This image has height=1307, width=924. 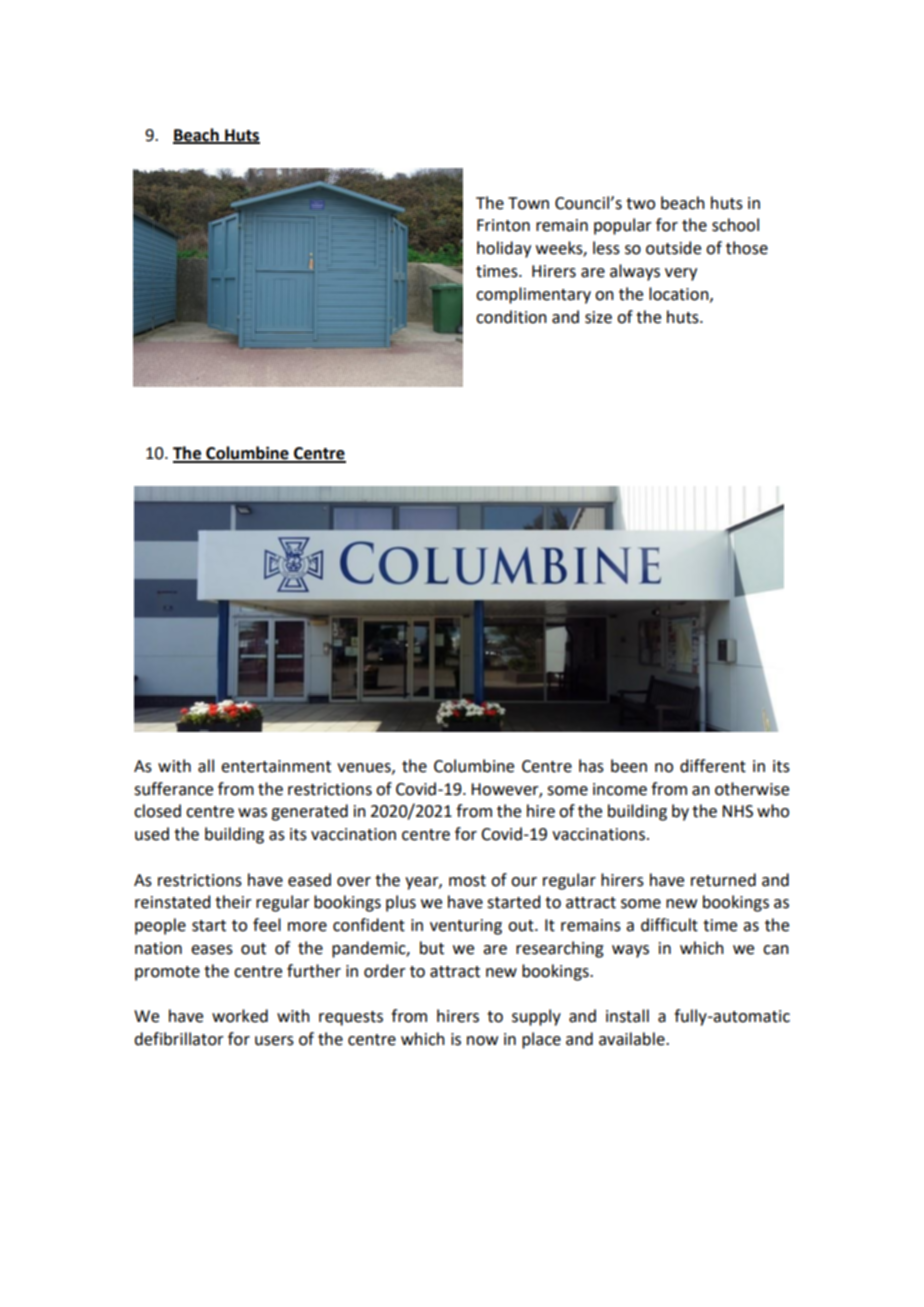 What do you see at coordinates (680, 294) in the image?
I see `location` at bounding box center [680, 294].
